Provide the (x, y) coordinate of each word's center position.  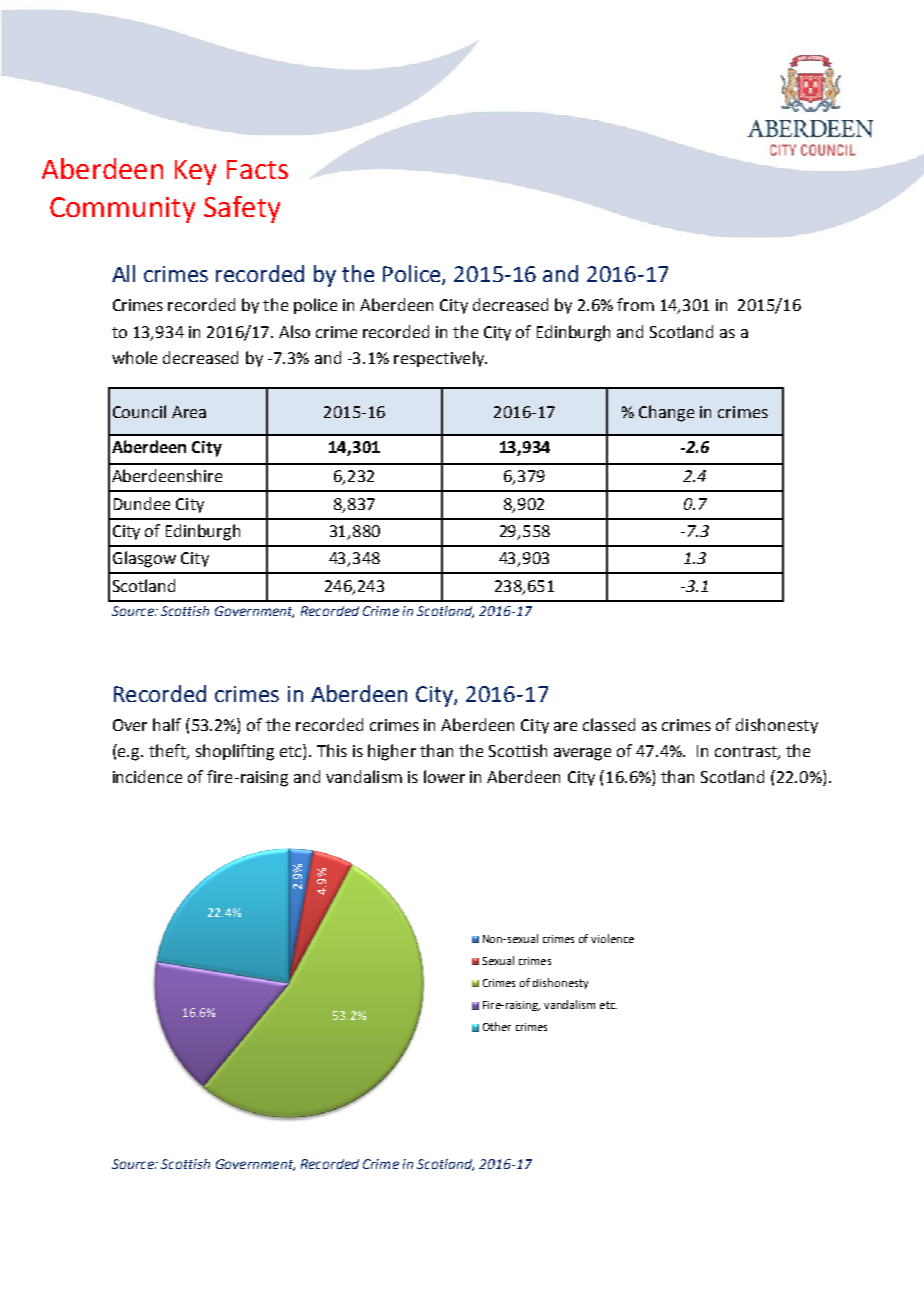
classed (609, 724)
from (635, 304)
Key (195, 172)
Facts (257, 169)
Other (497, 1026)
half (167, 724)
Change (666, 413)
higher (392, 752)
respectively (440, 359)
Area (189, 412)
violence (612, 938)
